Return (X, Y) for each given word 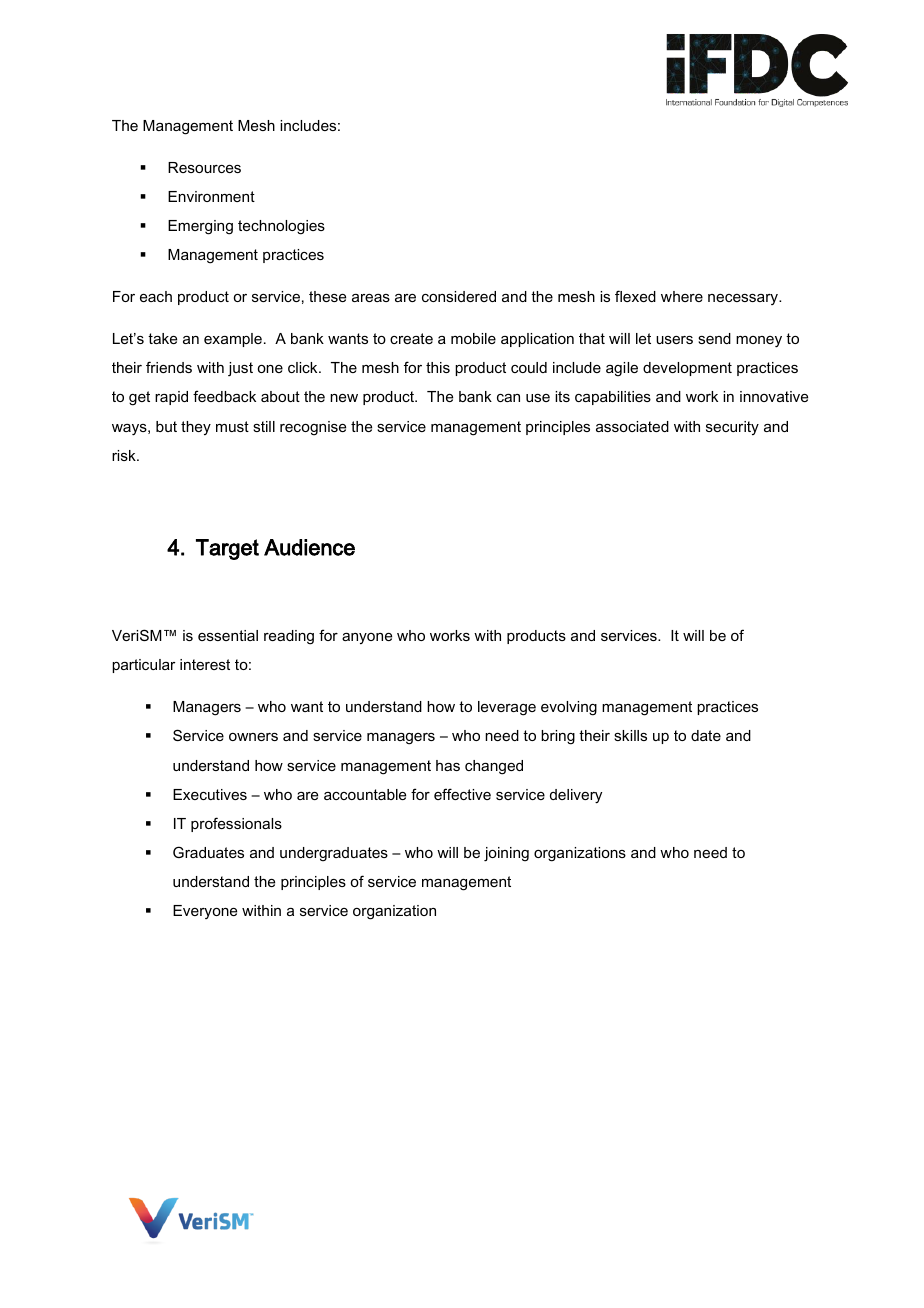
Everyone (205, 912)
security (732, 428)
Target (227, 549)
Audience (309, 547)
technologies (281, 227)
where (682, 296)
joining (506, 854)
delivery (576, 796)
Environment (211, 196)
